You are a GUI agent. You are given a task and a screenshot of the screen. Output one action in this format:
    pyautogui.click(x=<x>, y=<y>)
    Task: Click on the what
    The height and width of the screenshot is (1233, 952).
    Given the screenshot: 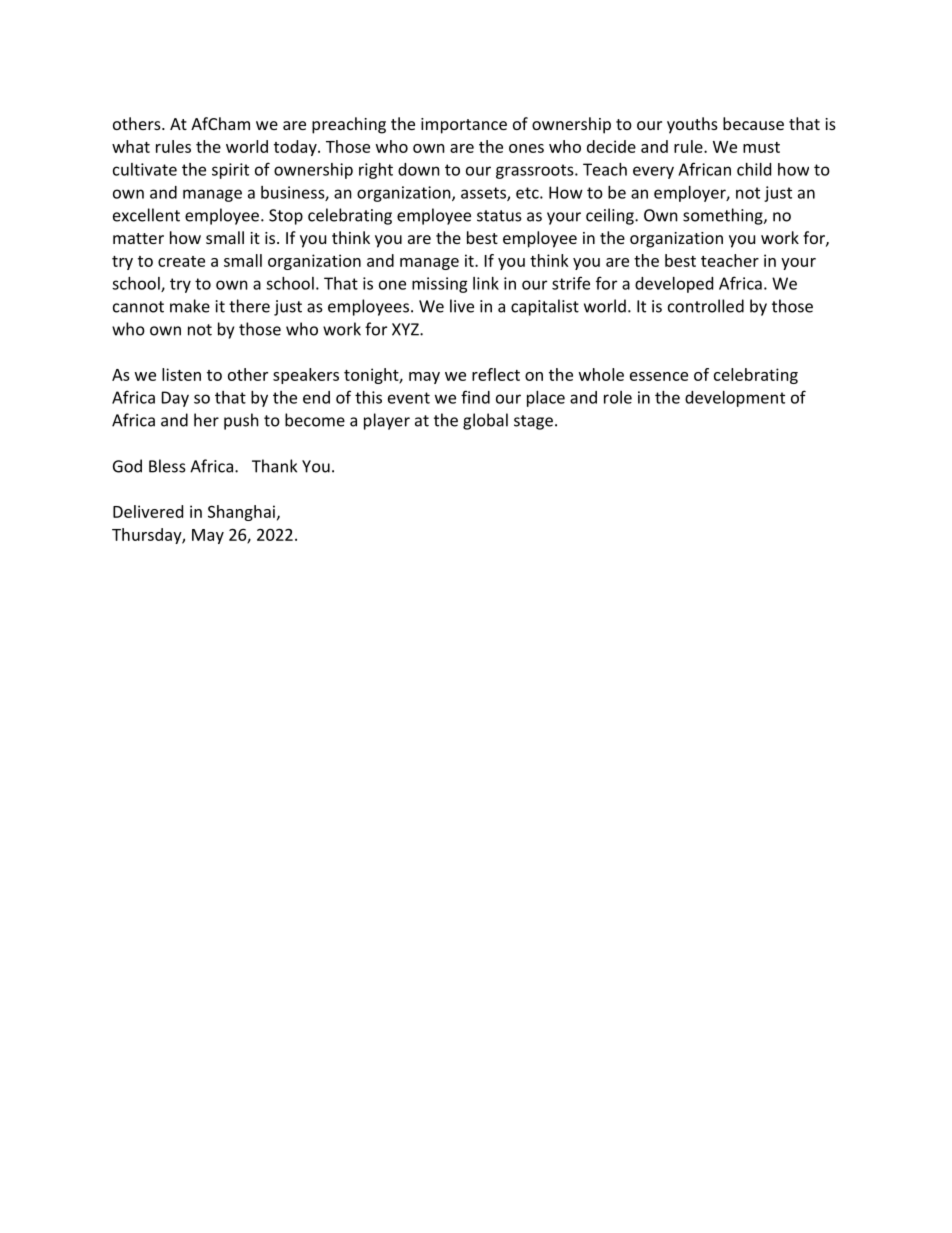 What is the action you would take?
    pyautogui.click(x=131, y=146)
